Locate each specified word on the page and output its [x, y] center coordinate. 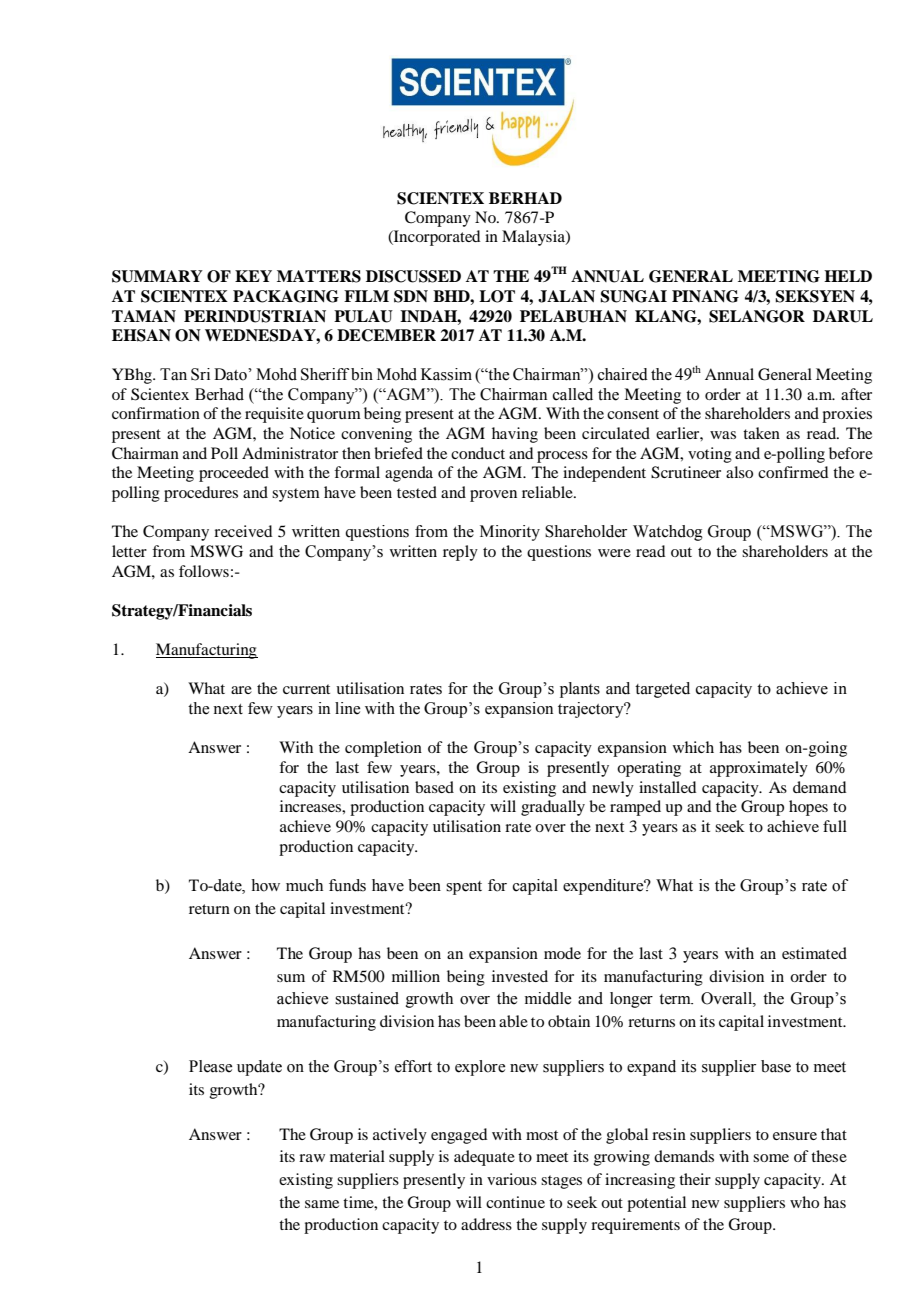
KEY [253, 276]
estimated [814, 953]
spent [464, 888]
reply [460, 553]
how [265, 885]
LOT [497, 296]
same [322, 1204]
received [243, 531]
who [804, 1202]
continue [515, 1202]
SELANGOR [757, 316]
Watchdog [668, 533]
